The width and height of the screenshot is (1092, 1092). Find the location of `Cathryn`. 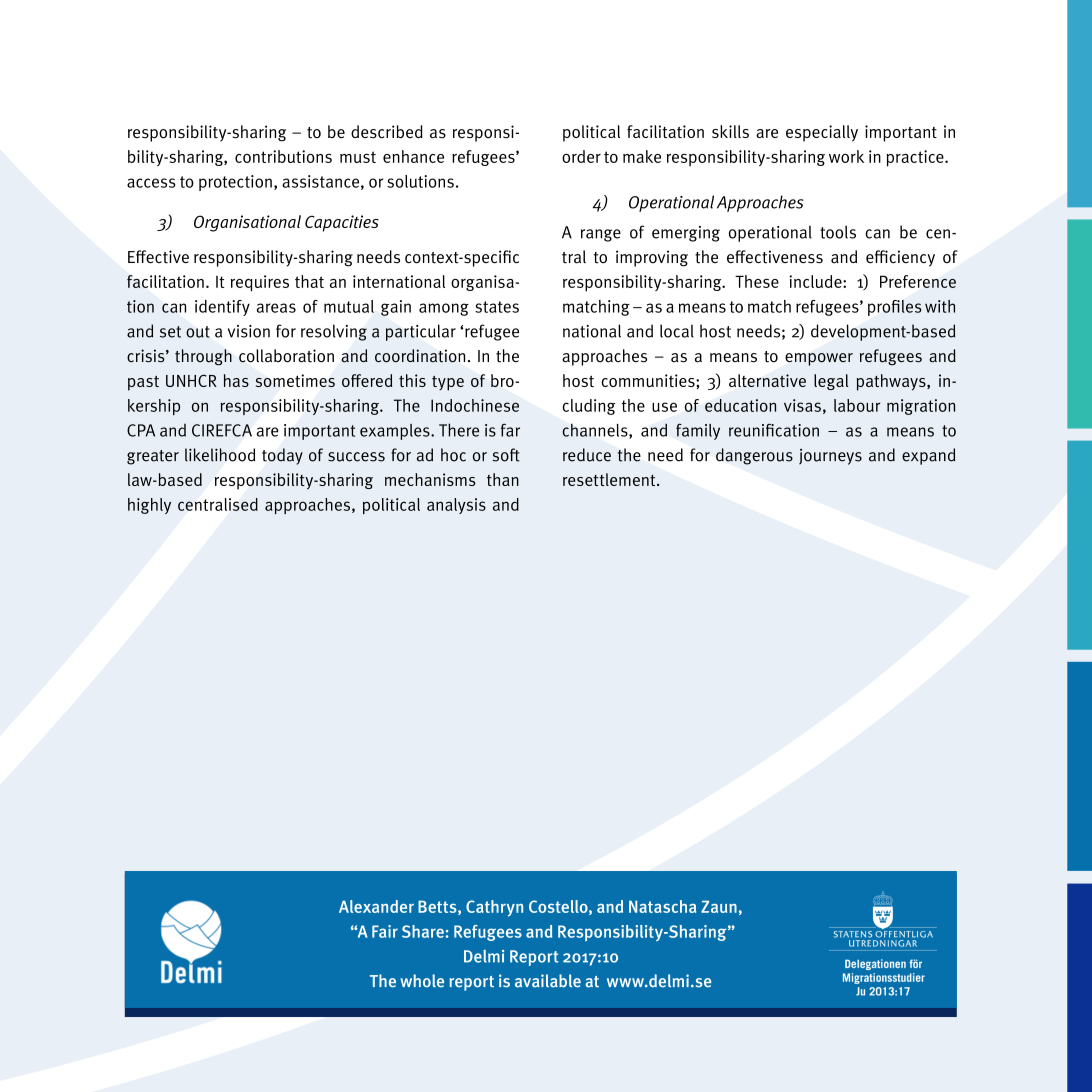

Cathryn is located at coordinates (494, 908).
